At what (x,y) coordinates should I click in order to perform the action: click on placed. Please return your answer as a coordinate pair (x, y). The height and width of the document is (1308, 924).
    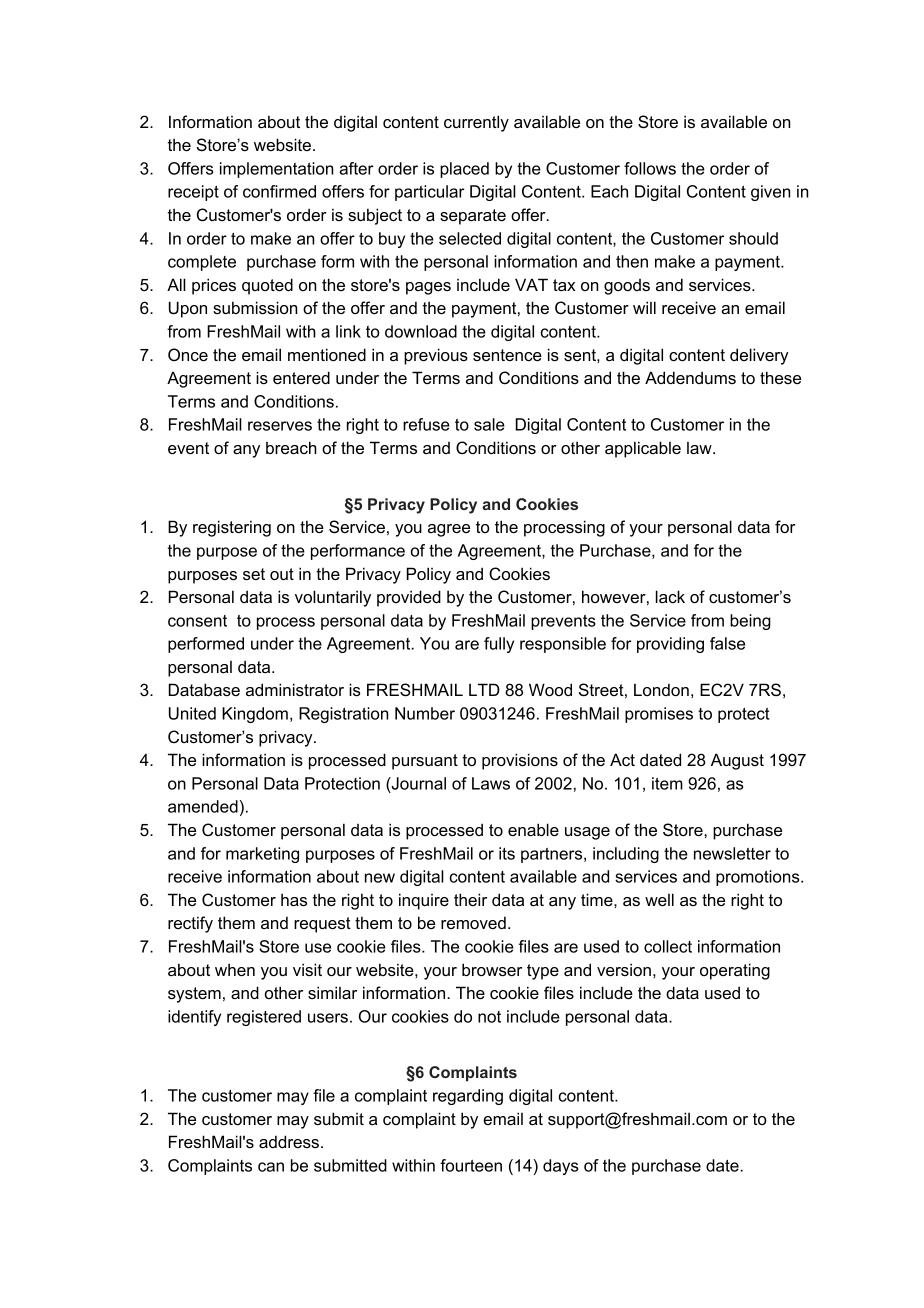
    Looking at the image, I should click on (464, 170).
